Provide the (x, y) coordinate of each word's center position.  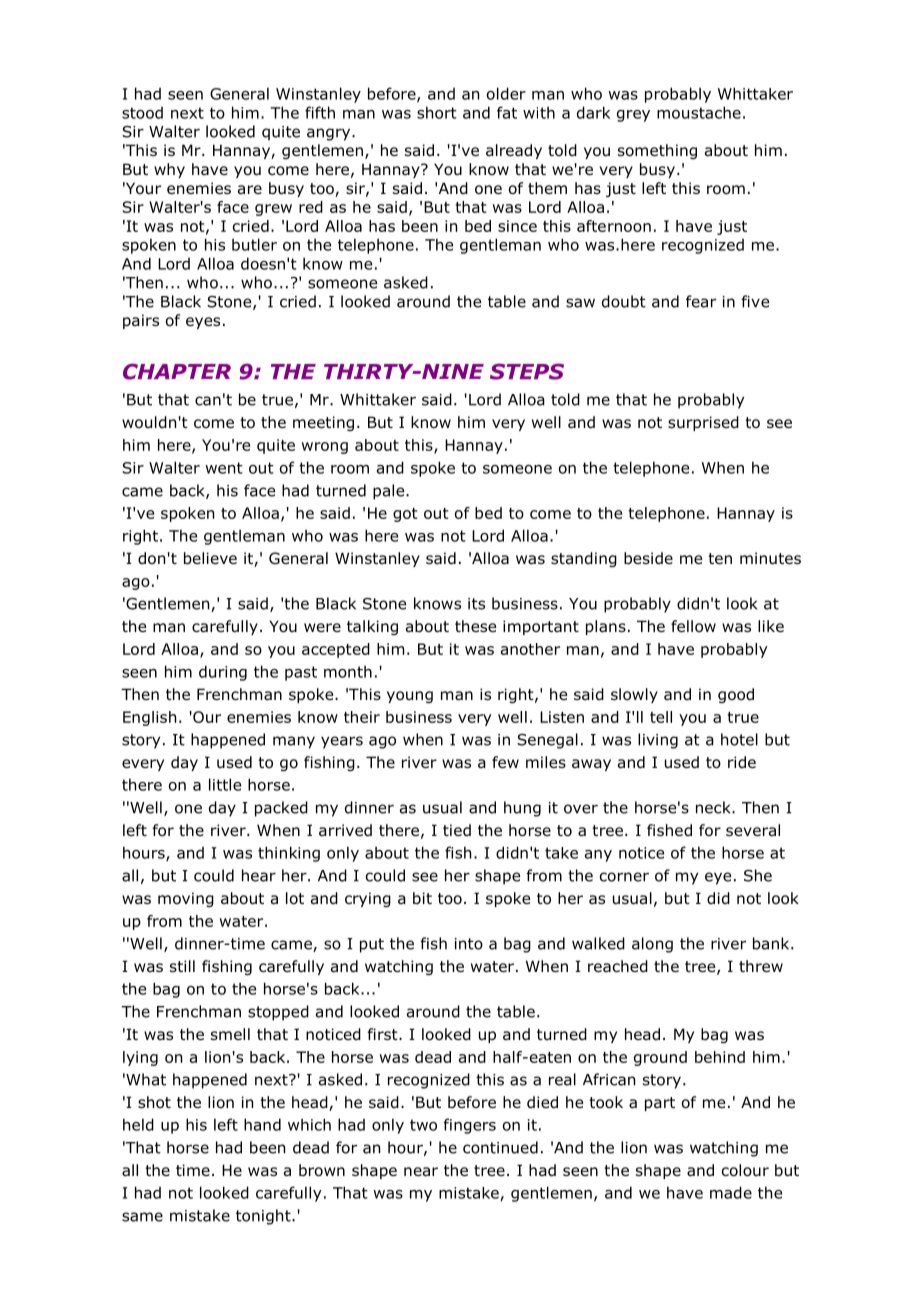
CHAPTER (177, 371)
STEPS (527, 371)
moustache (699, 112)
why (169, 170)
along (652, 945)
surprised (703, 423)
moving (186, 899)
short (437, 112)
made (731, 1192)
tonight (264, 1217)
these (475, 626)
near (421, 1172)
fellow (693, 626)
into (469, 944)
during (223, 673)
